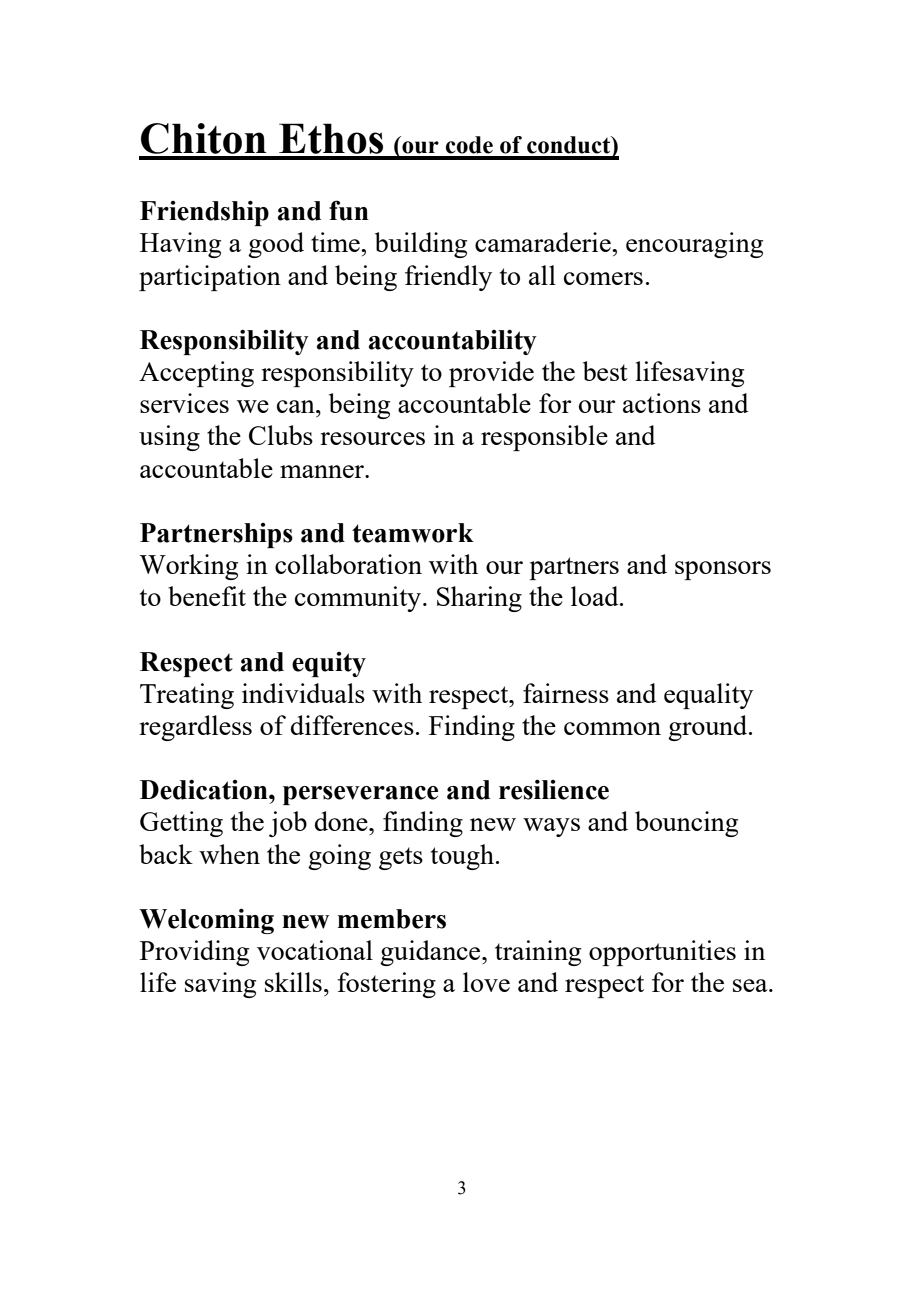 This screenshot has width=924, height=1308. What do you see at coordinates (188, 567) in the screenshot?
I see `Working` at bounding box center [188, 567].
